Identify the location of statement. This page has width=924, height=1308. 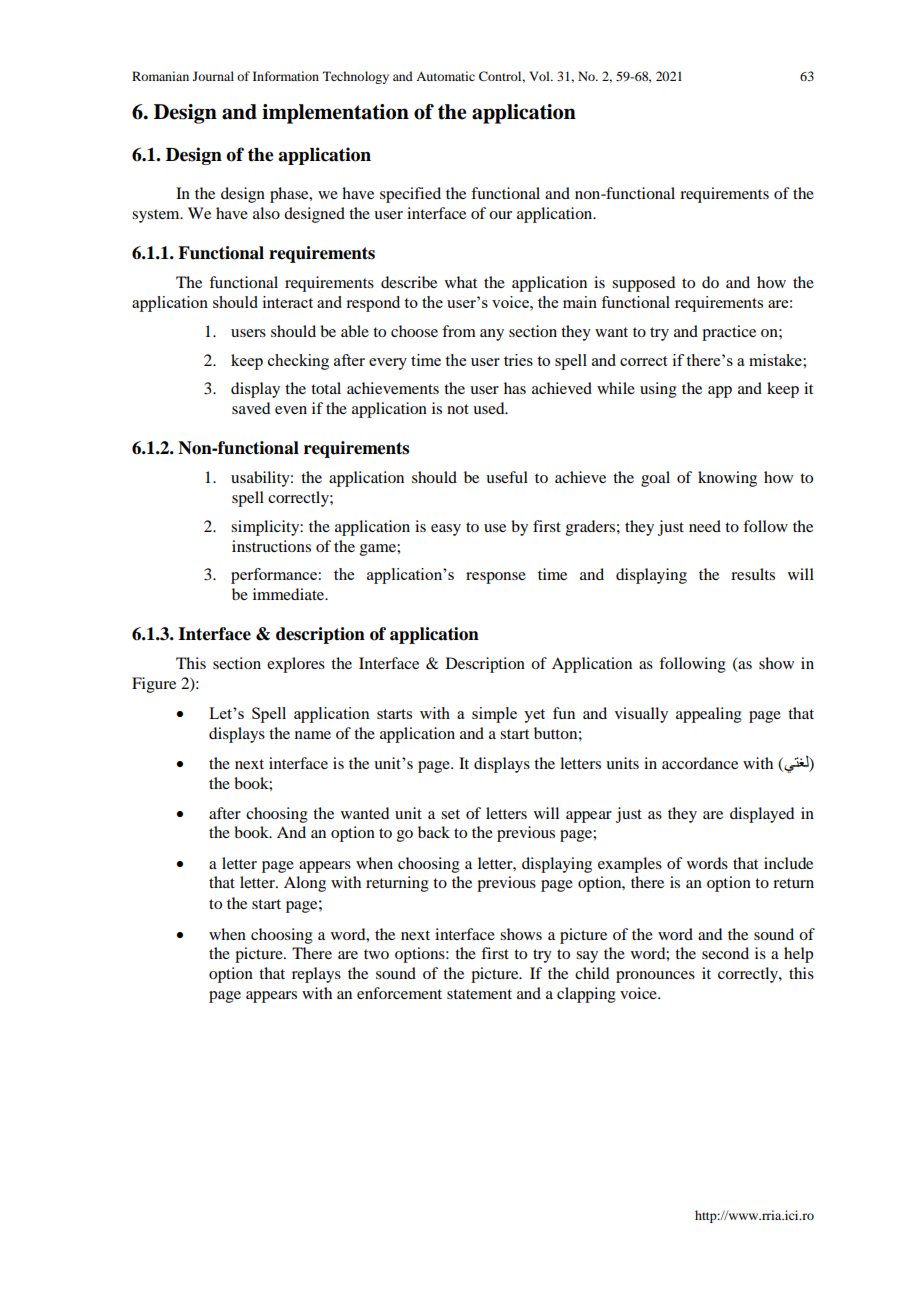
(479, 994).
